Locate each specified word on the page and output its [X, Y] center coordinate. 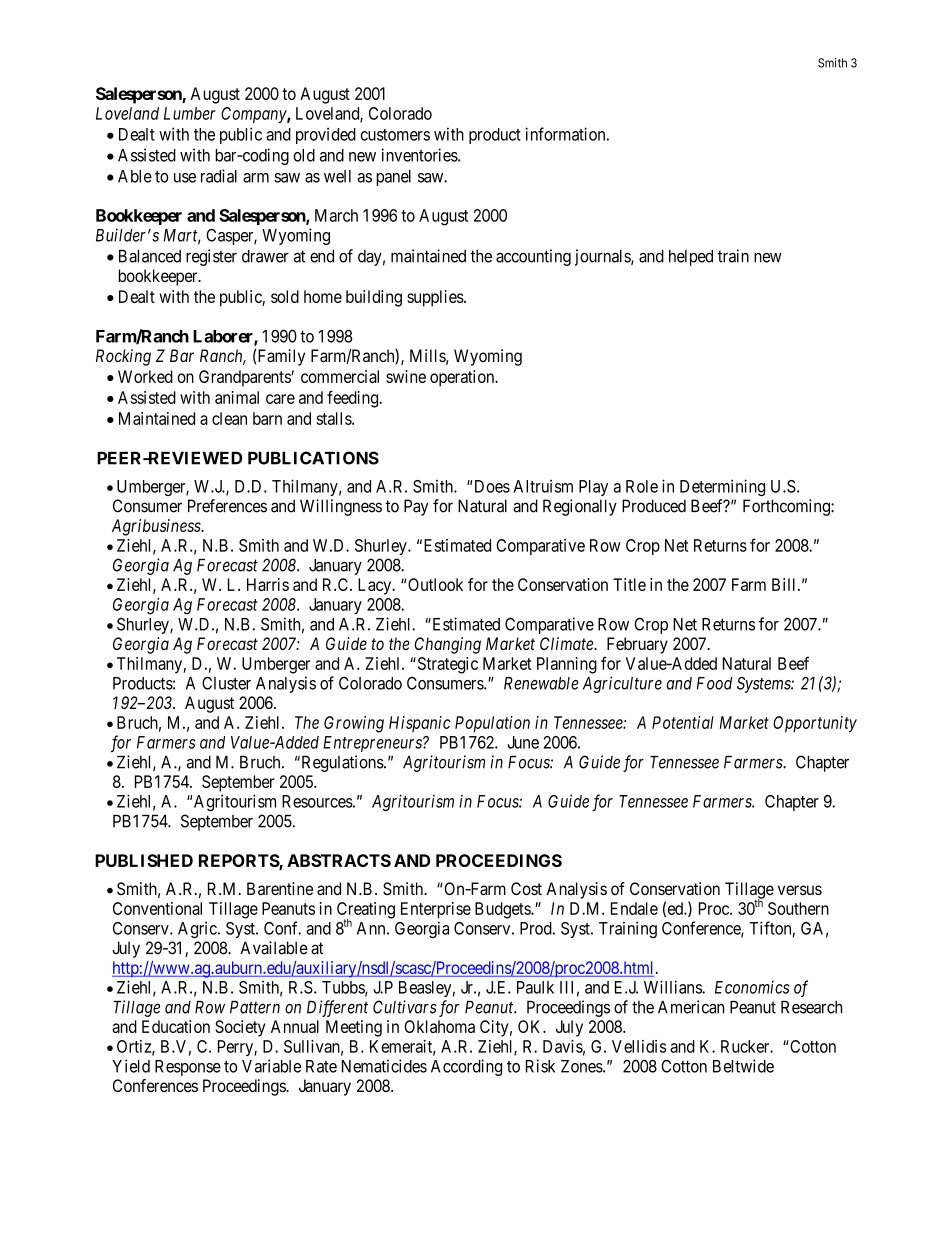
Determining [722, 487]
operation [463, 378]
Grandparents [245, 378]
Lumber [190, 113]
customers [395, 135]
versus [800, 890]
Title [629, 584]
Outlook [435, 584]
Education [176, 1026]
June [523, 742]
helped [691, 258]
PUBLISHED [144, 860]
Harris [268, 584]
